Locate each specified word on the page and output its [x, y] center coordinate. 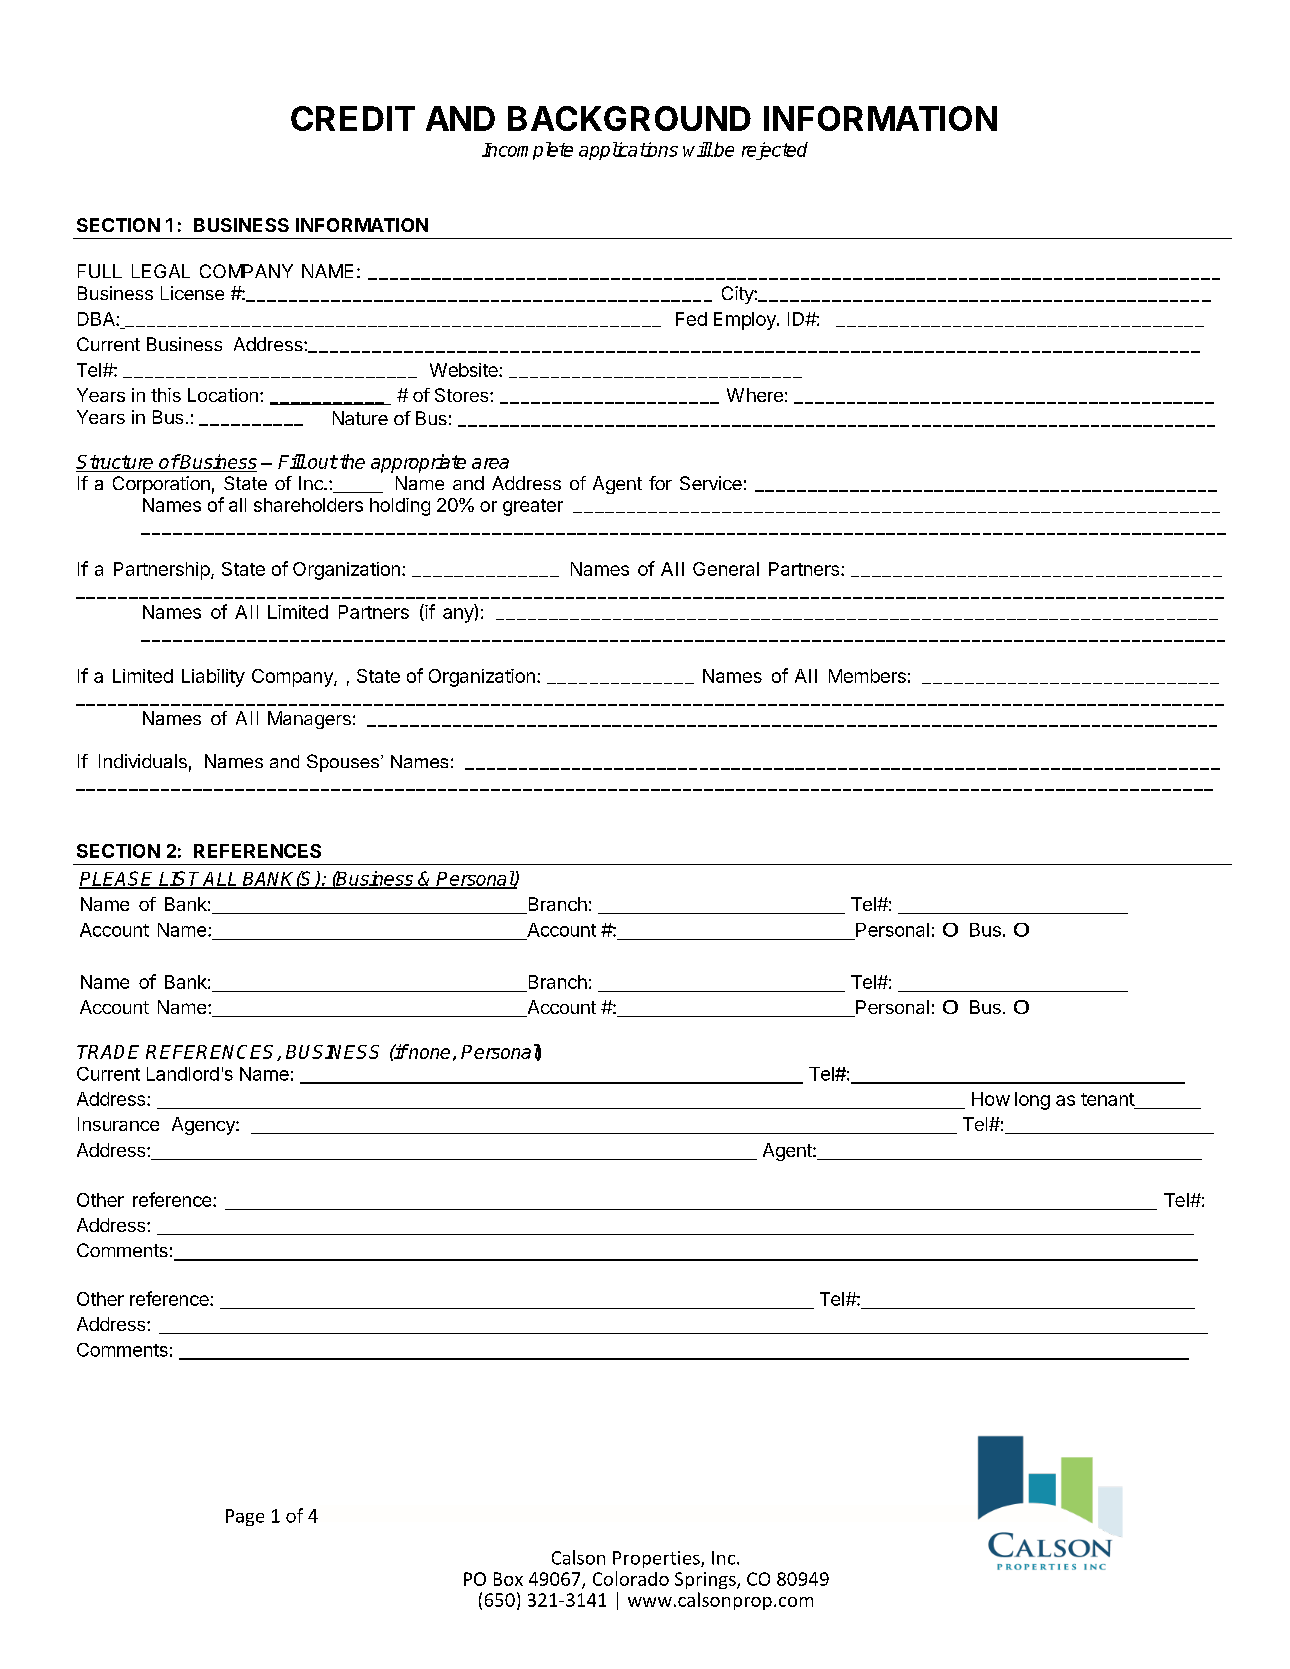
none [428, 1053]
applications [628, 151]
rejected [775, 151]
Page [245, 1517]
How [991, 1099]
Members [867, 676]
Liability [213, 678]
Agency [204, 1126]
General [726, 569]
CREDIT [353, 118]
